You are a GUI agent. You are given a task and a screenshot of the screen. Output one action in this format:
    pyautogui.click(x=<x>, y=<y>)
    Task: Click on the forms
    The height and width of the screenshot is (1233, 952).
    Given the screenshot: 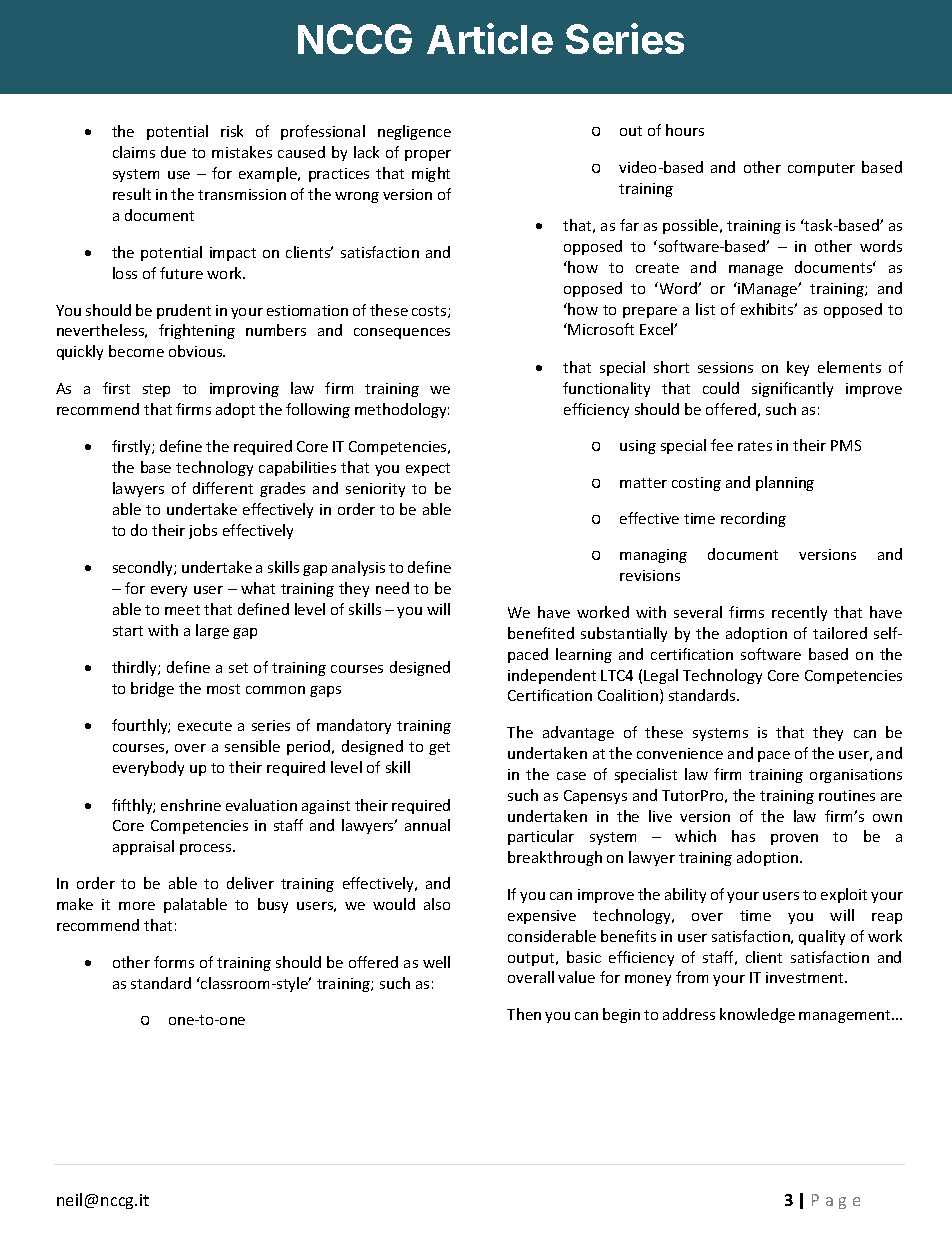 What is the action you would take?
    pyautogui.click(x=174, y=962)
